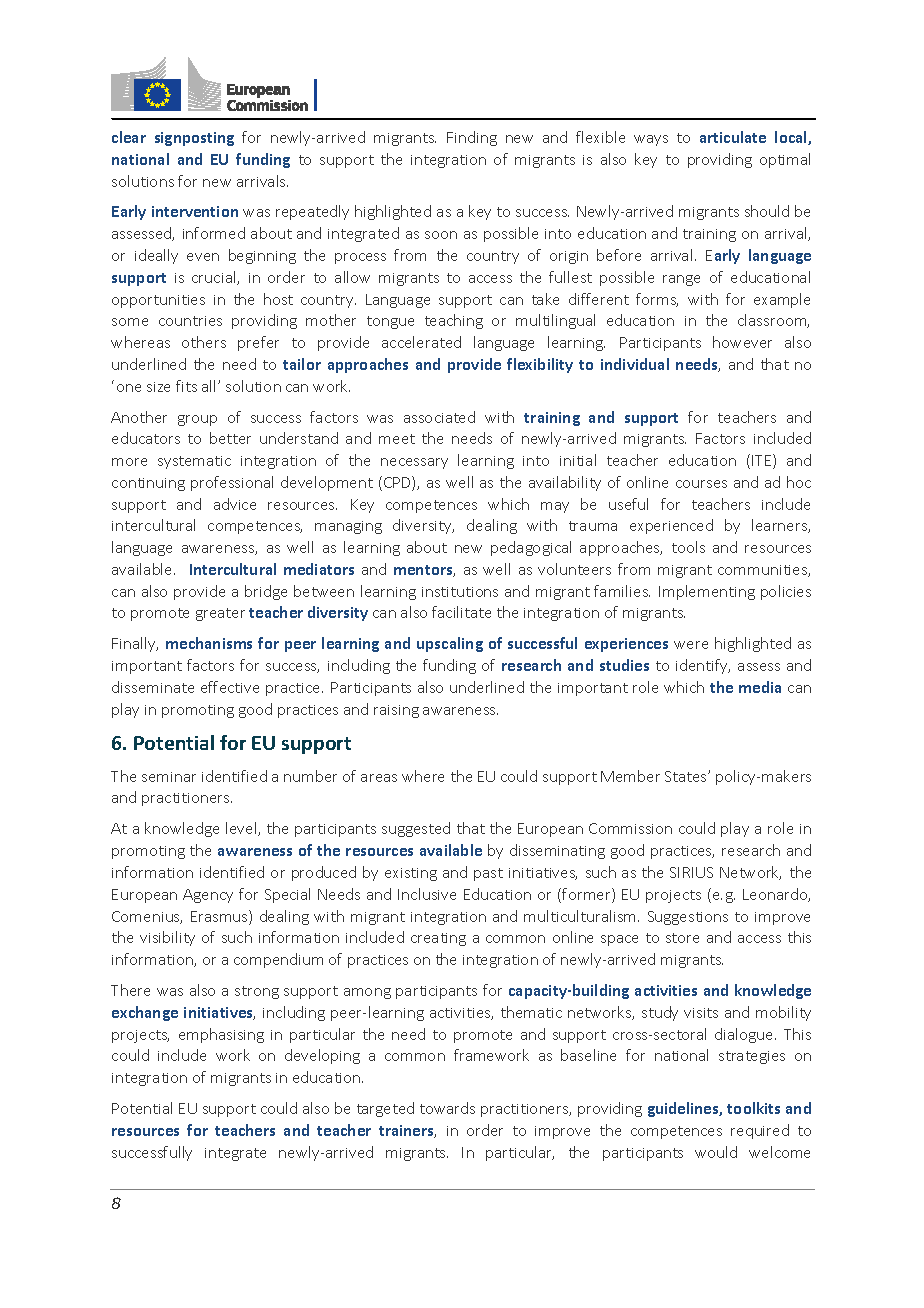 This screenshot has height=1308, width=924. I want to click on upscaling, so click(450, 644).
